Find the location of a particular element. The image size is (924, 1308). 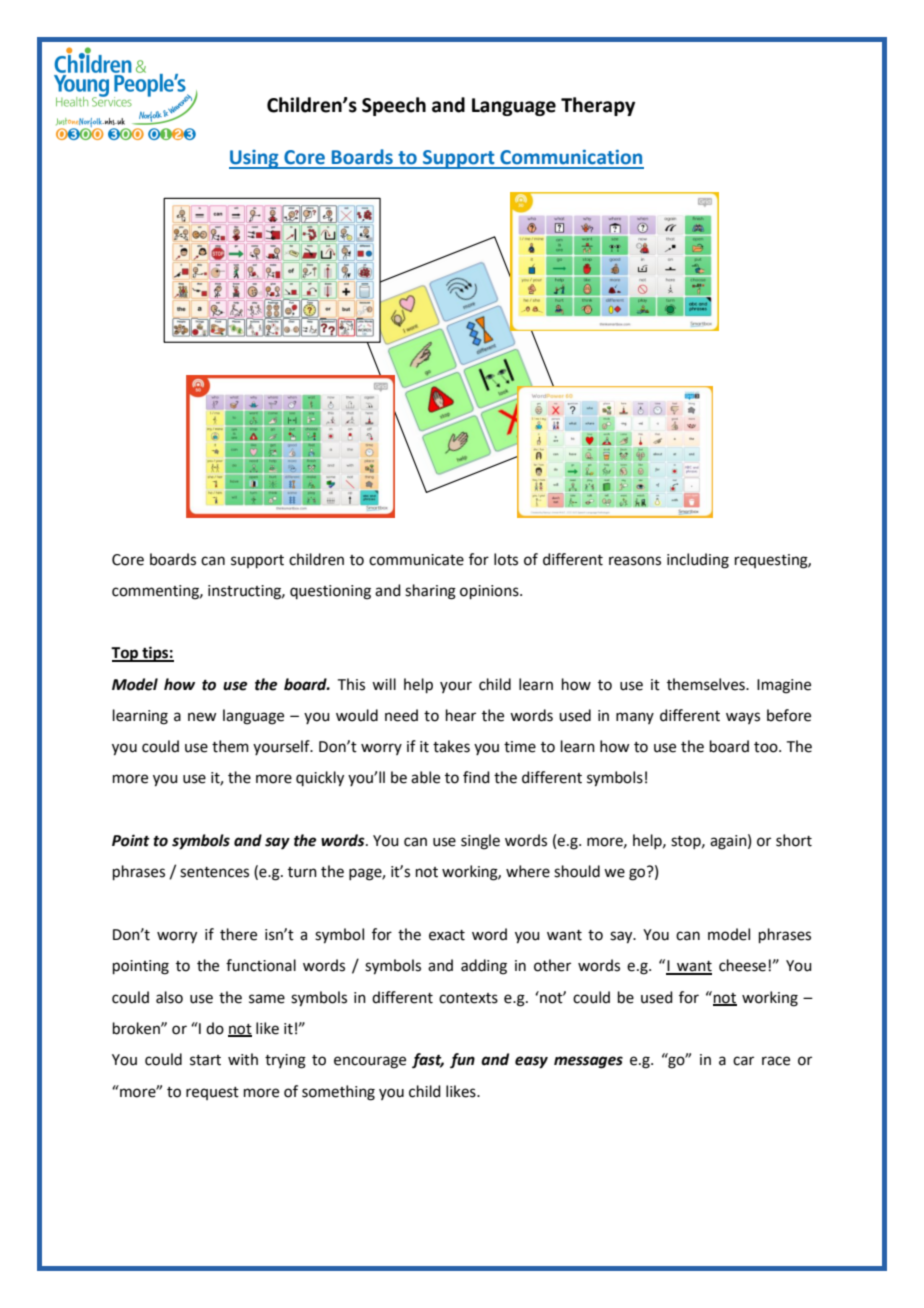

questioning is located at coordinates (330, 592).
